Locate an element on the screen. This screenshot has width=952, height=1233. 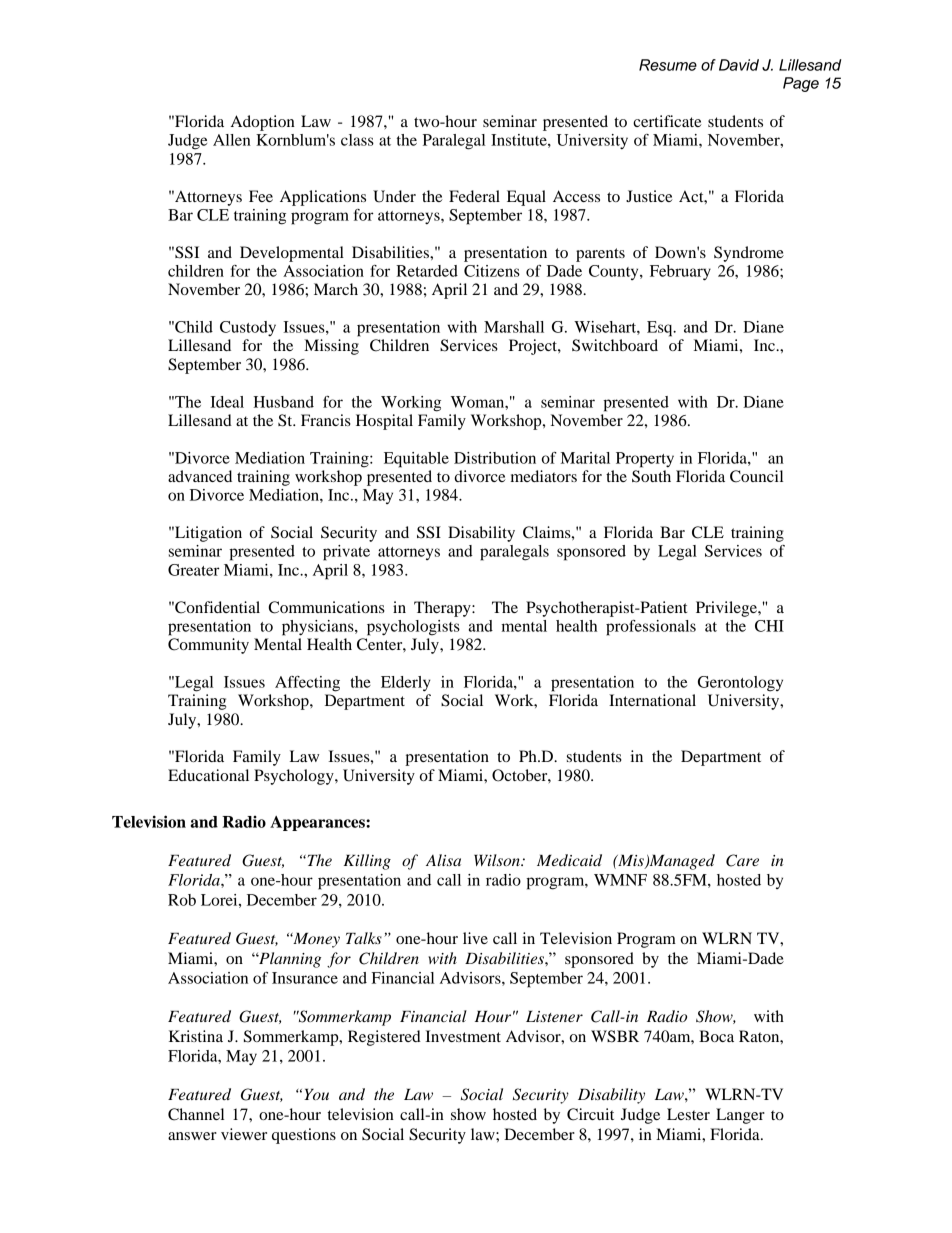
physicians is located at coordinates (319, 628).
